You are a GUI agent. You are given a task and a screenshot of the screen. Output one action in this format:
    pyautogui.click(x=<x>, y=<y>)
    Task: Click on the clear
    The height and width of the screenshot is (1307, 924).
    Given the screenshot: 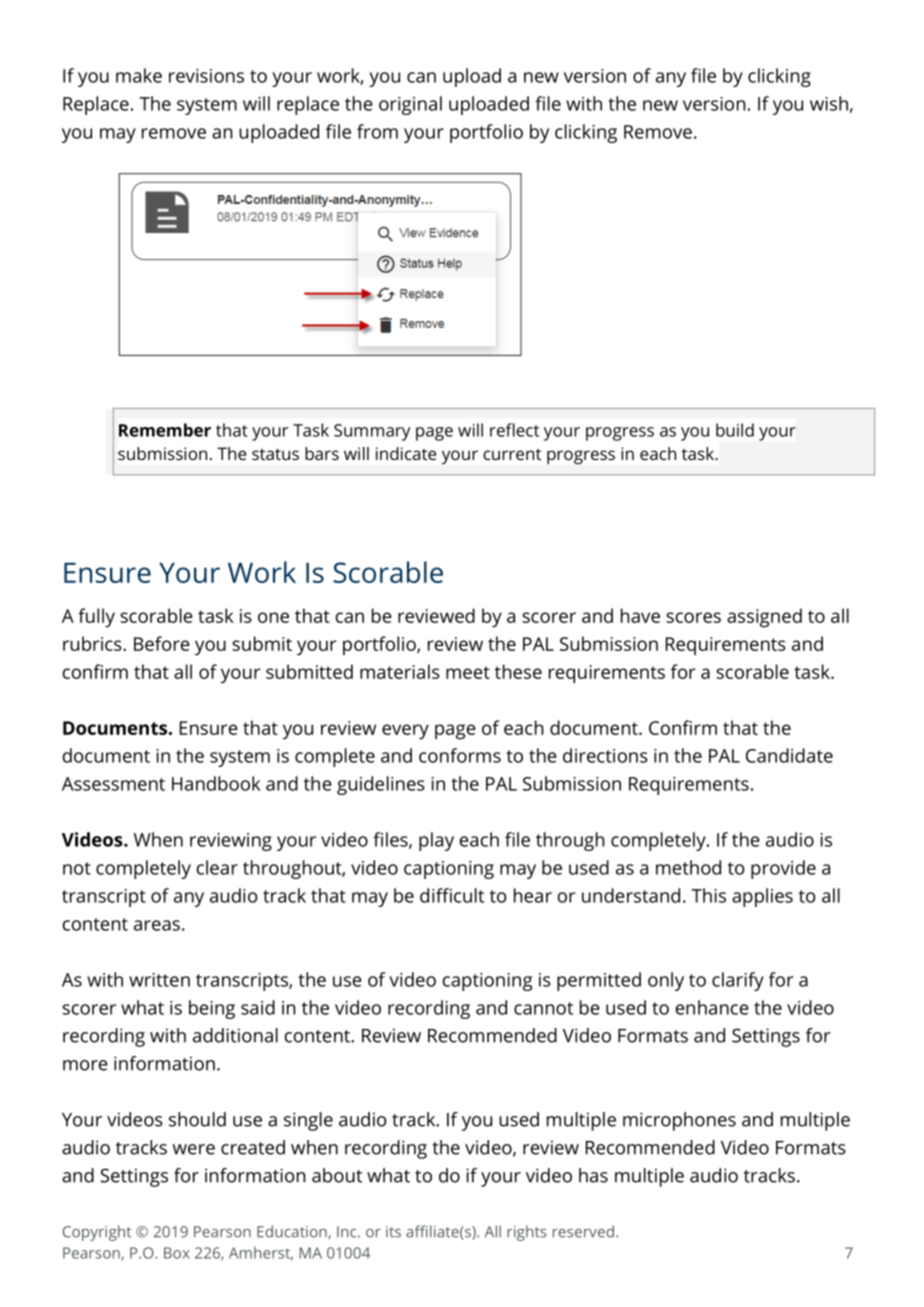 What is the action you would take?
    pyautogui.click(x=217, y=867)
